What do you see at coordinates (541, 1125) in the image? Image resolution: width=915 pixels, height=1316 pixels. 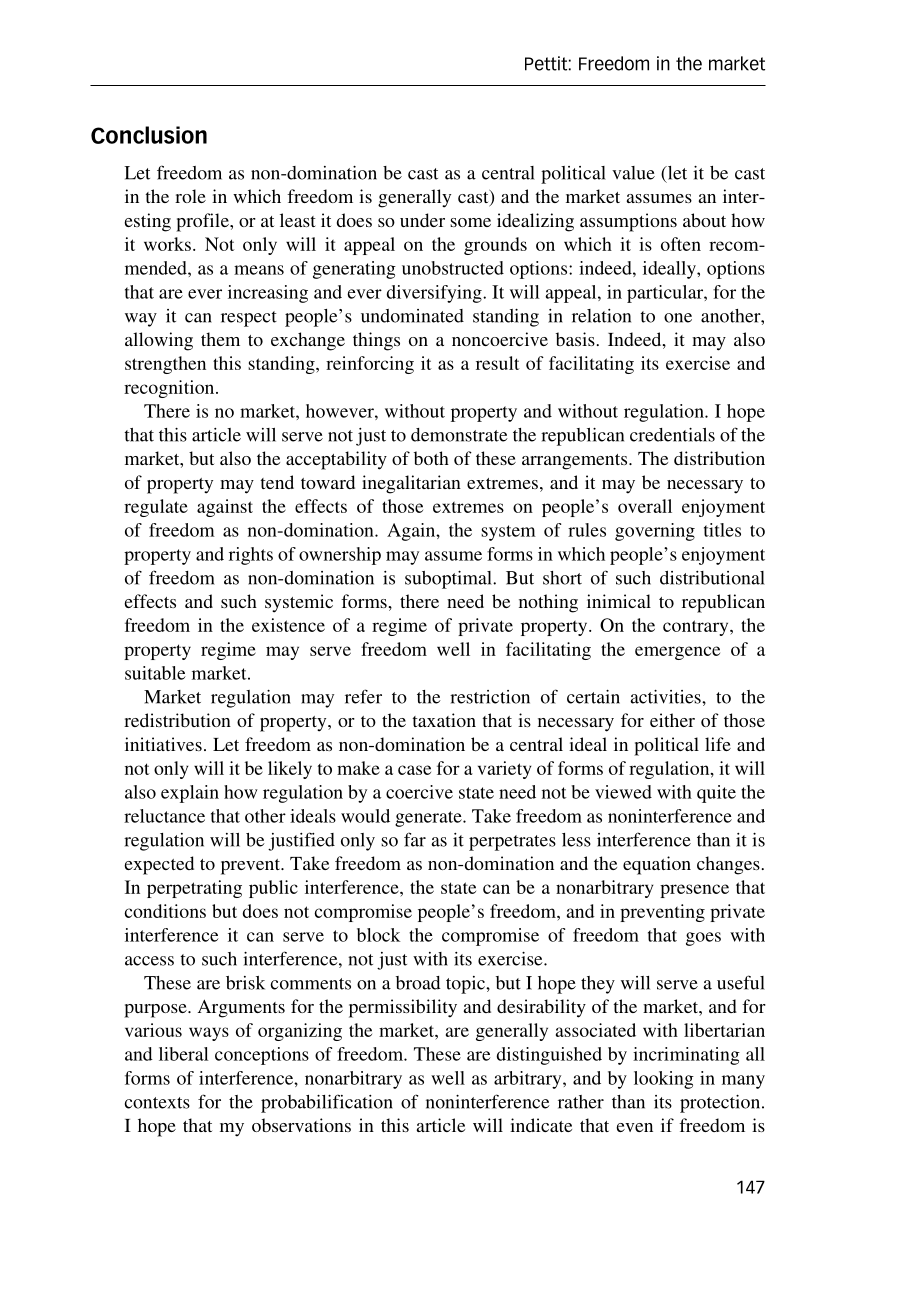 I see `indicate` at bounding box center [541, 1125].
